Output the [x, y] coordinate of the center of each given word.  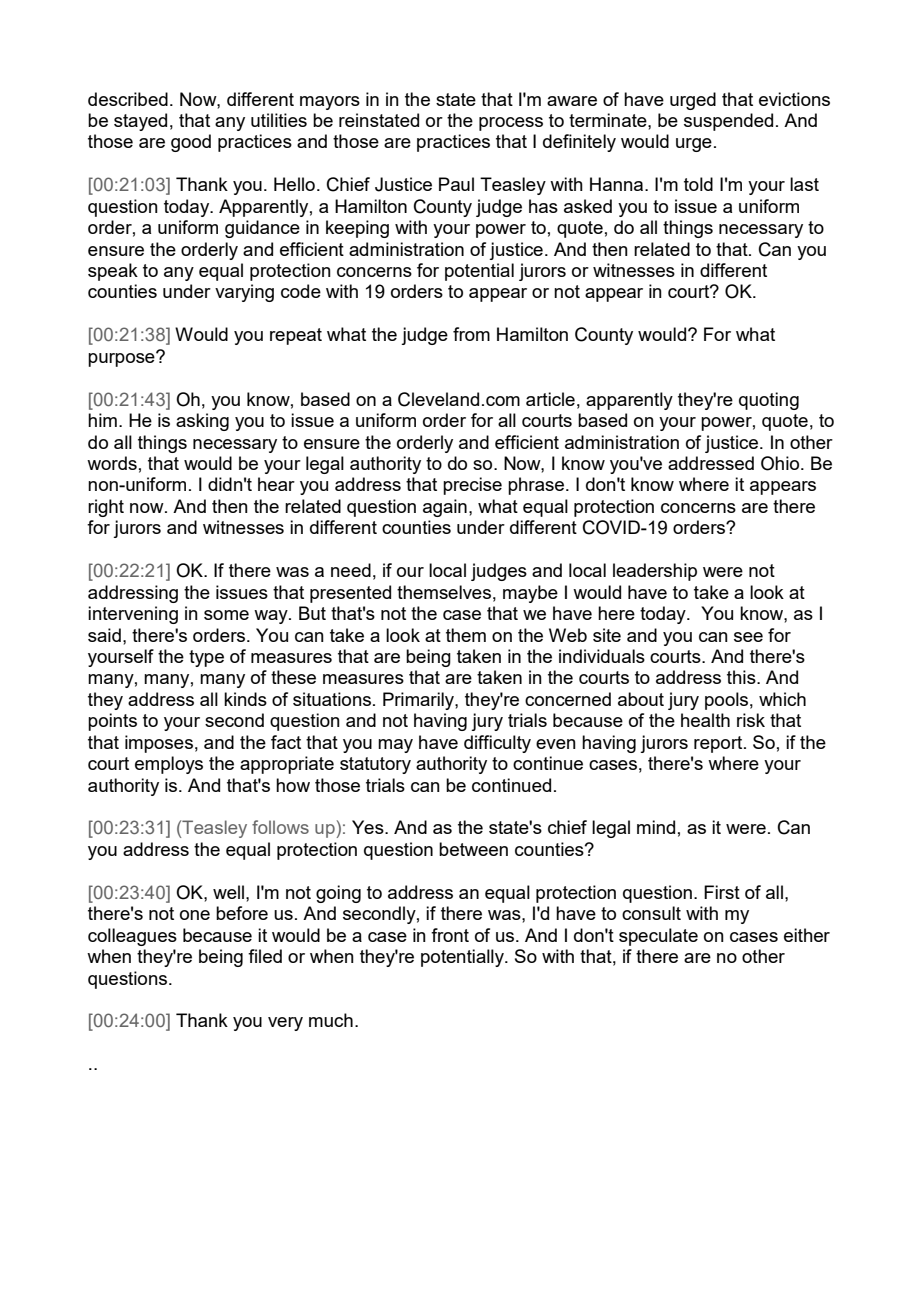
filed [265, 956]
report [719, 744]
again [445, 508]
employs [169, 765]
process [511, 124]
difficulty [497, 744]
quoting [769, 401]
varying [244, 293]
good [191, 143]
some [226, 615]
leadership [655, 572]
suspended [728, 122]
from [471, 334]
